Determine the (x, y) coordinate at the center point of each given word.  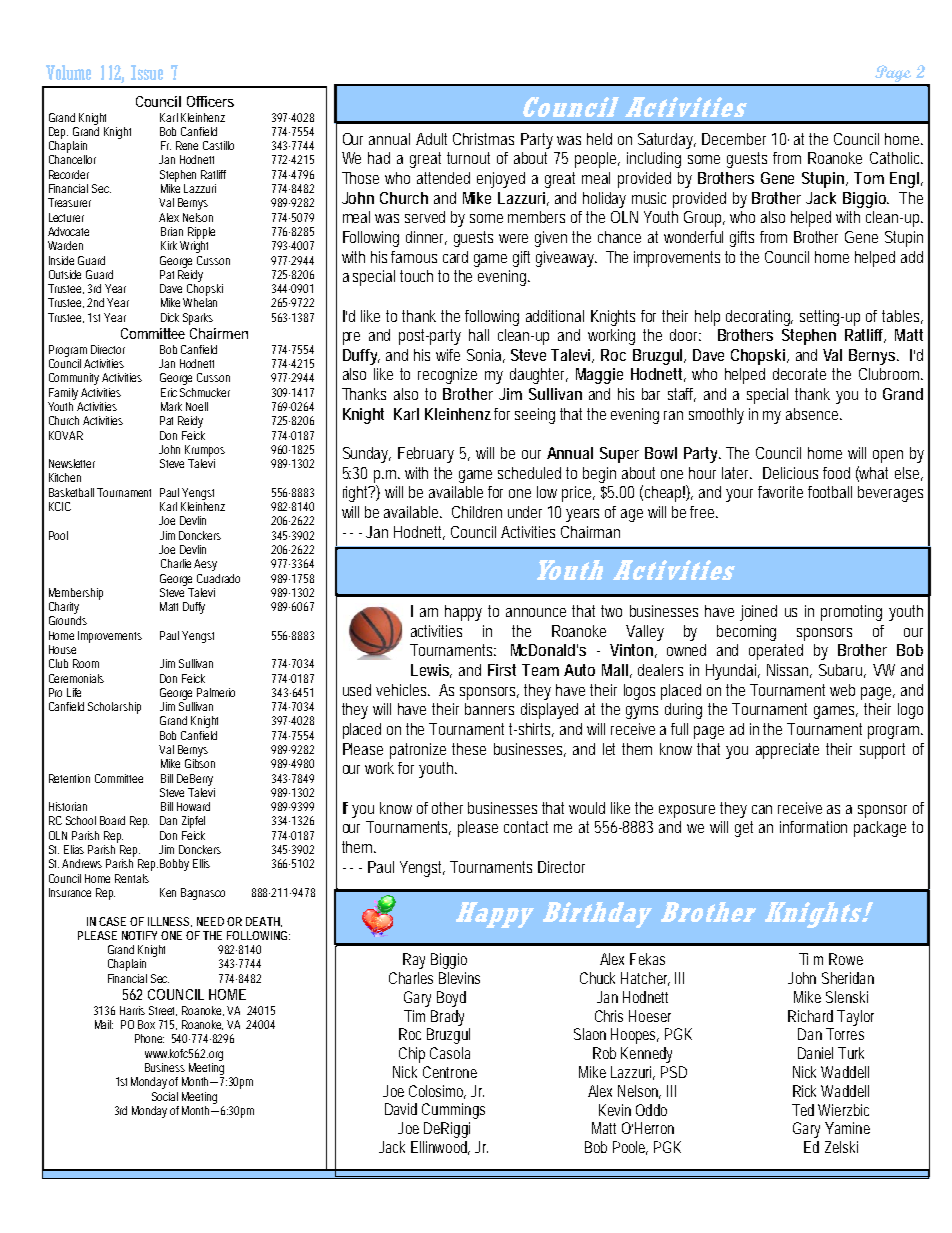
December (734, 139)
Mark (171, 406)
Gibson (200, 763)
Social (165, 1096)
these (469, 749)
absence (813, 414)
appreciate (787, 751)
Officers (210, 101)
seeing (535, 416)
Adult (431, 139)
